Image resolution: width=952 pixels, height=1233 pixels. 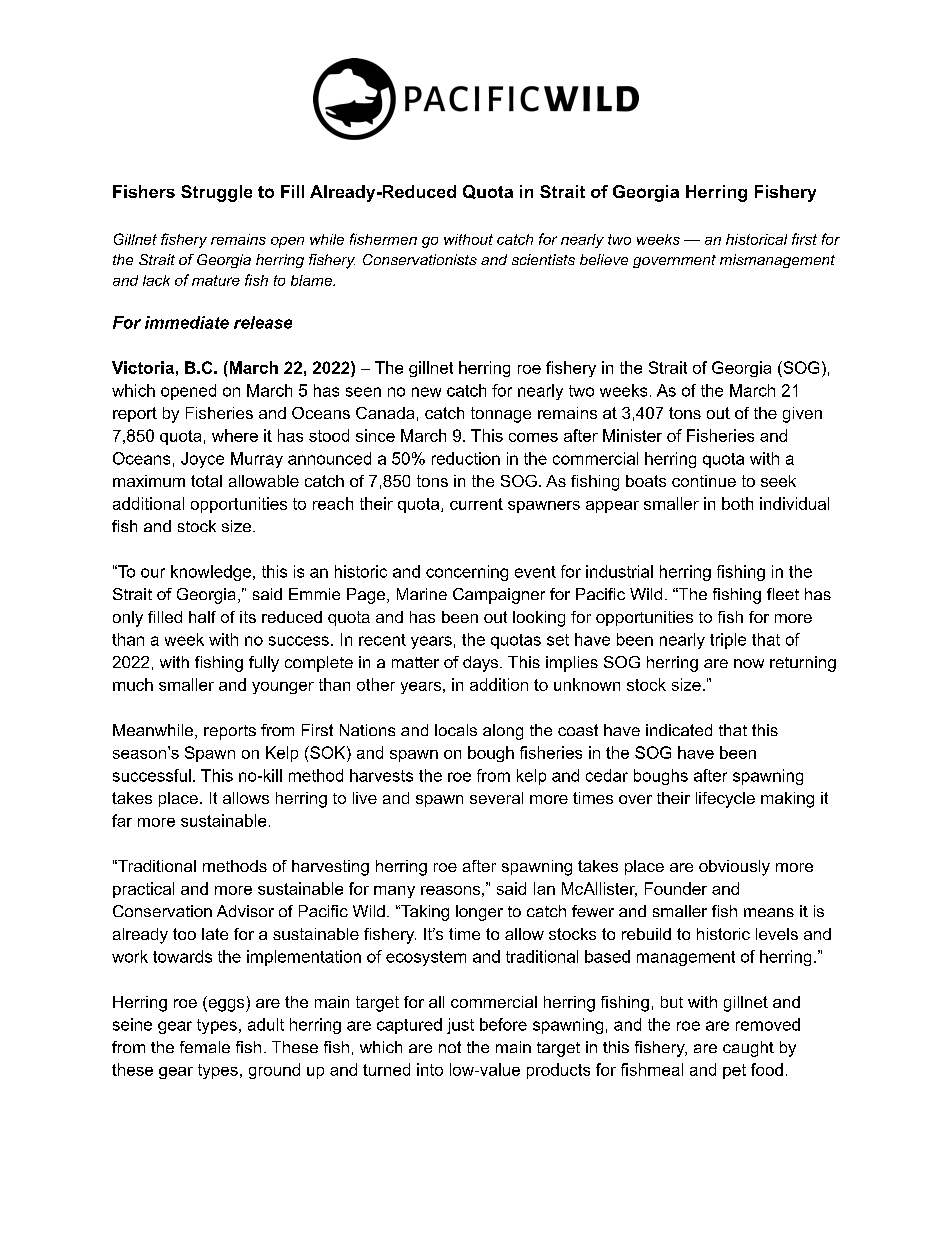 I want to click on believe, so click(x=604, y=259).
